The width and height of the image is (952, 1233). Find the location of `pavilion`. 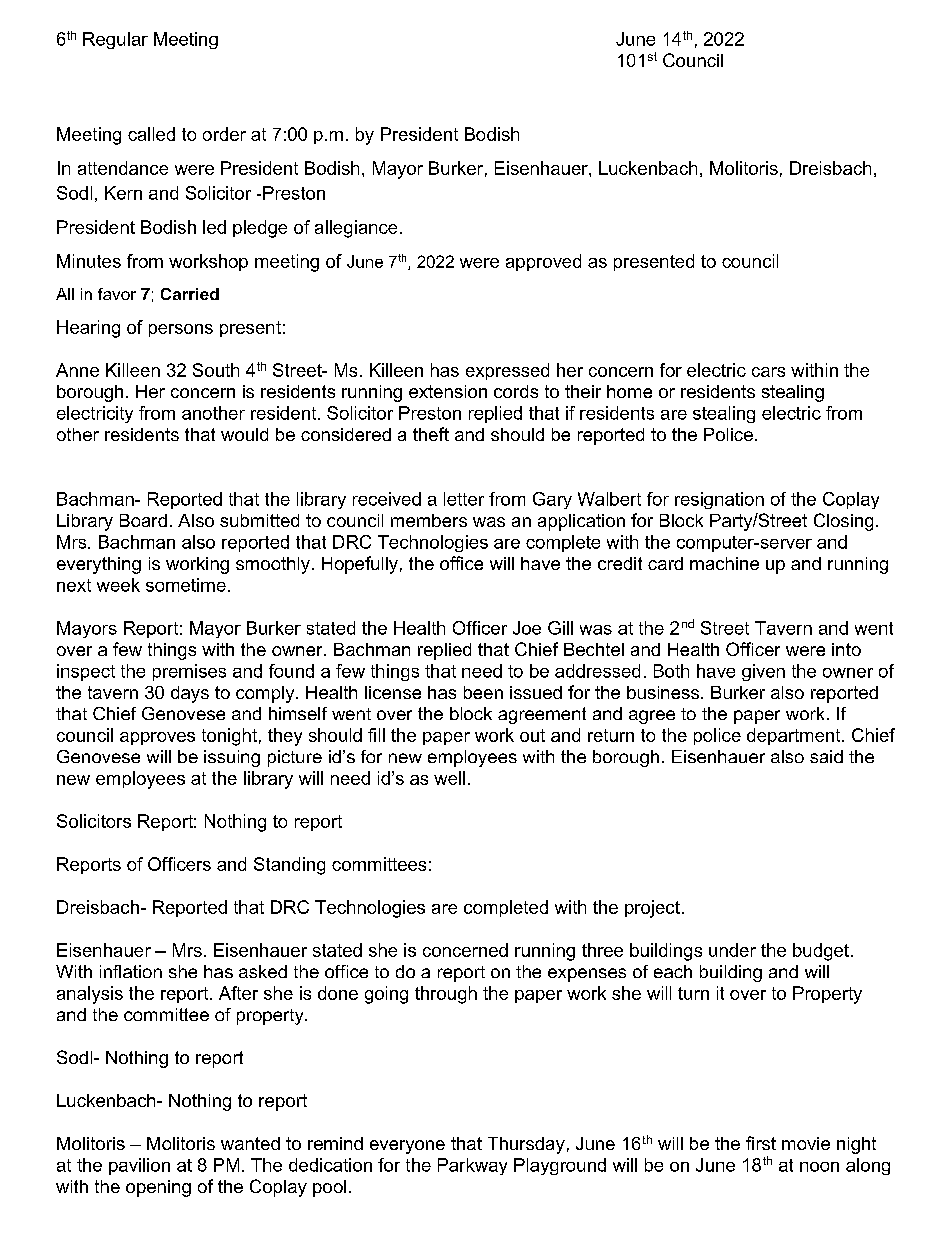

pavilion is located at coordinates (139, 1166).
